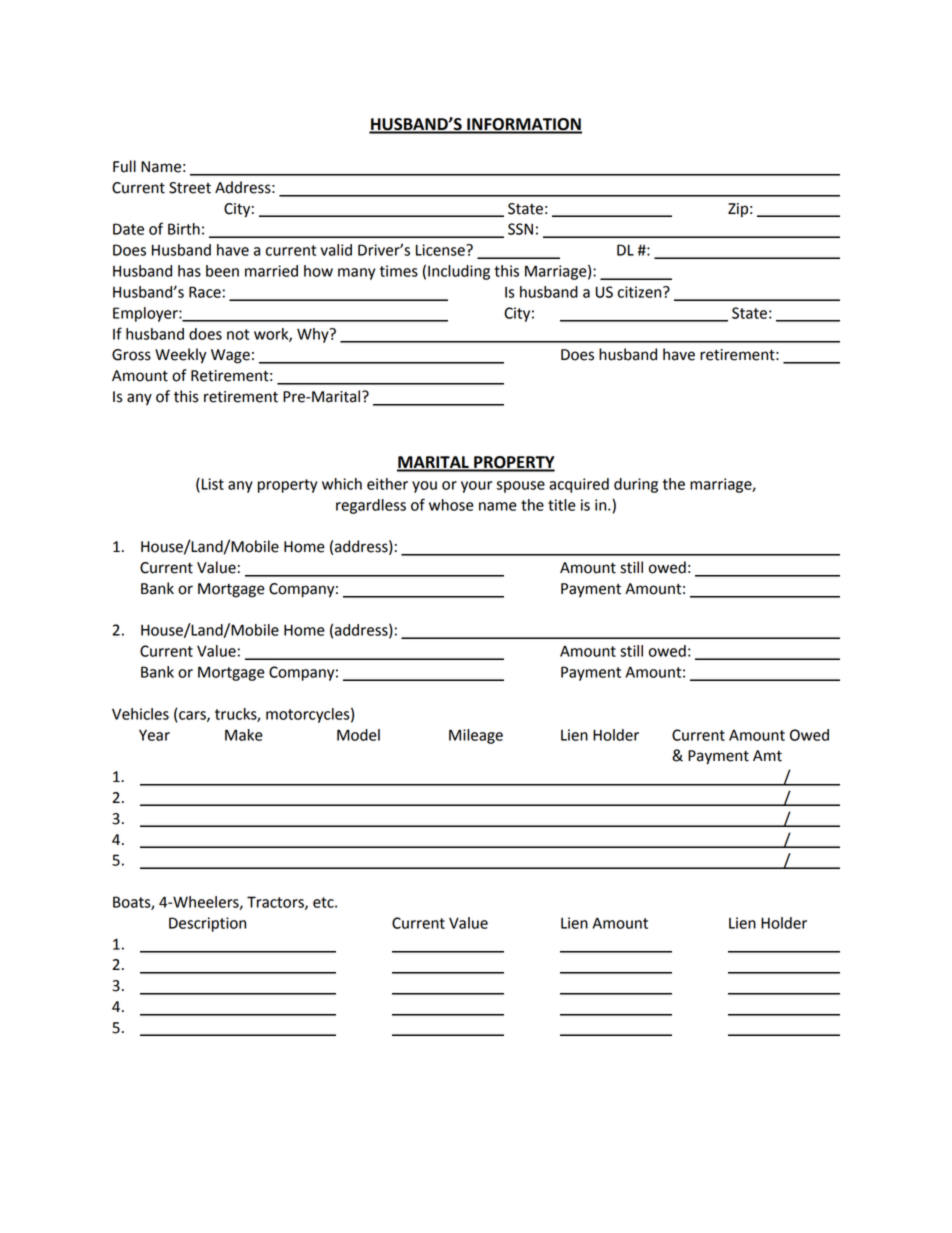  Describe the element at coordinates (207, 924) in the page. I see `Description` at that location.
